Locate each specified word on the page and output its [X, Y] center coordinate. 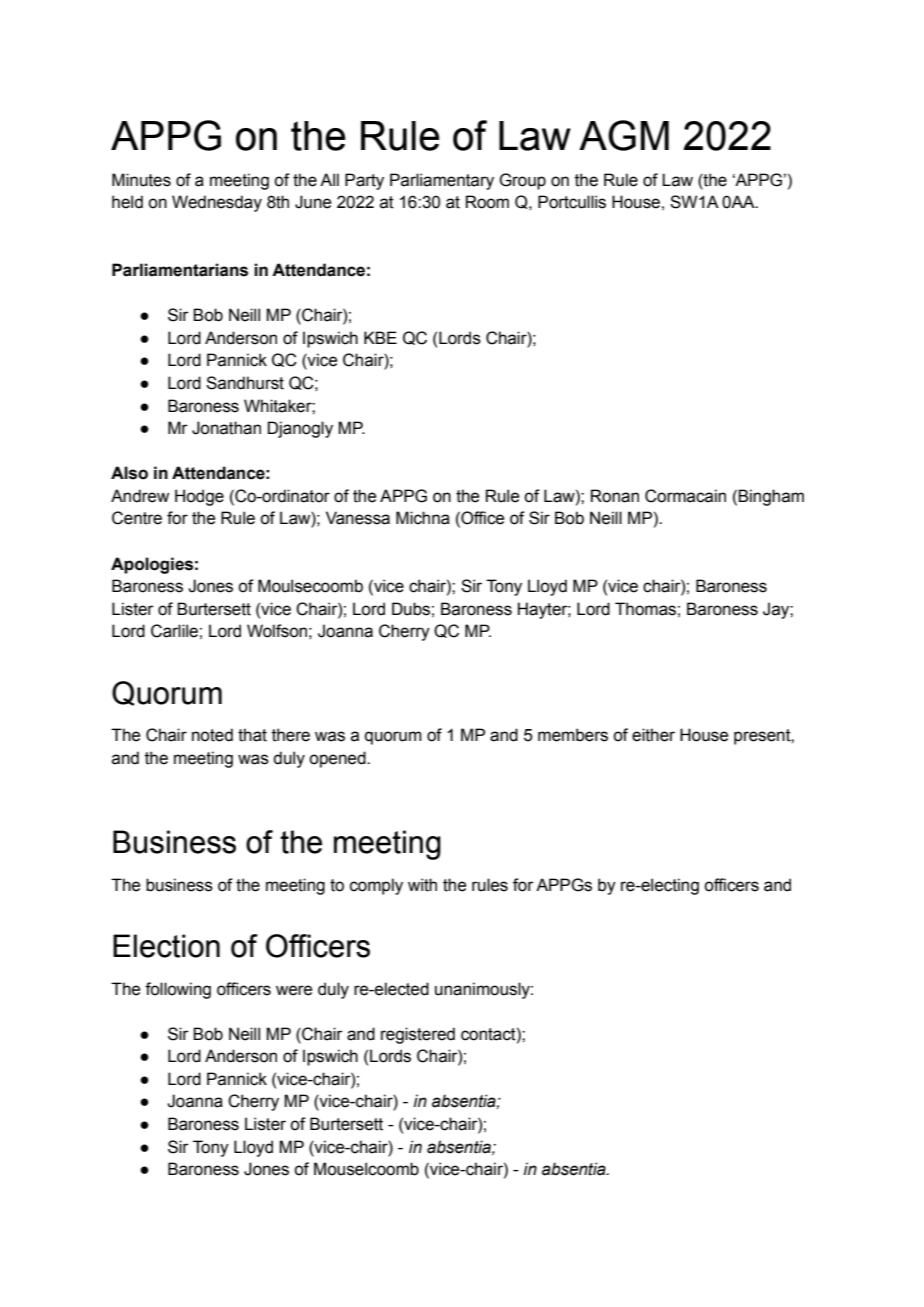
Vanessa [358, 518]
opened [338, 759]
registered [418, 1035]
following [178, 990]
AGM [624, 135]
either [653, 735]
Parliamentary [442, 181]
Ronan [615, 496]
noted [212, 735]
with [422, 885]
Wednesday [217, 203]
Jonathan [226, 428]
